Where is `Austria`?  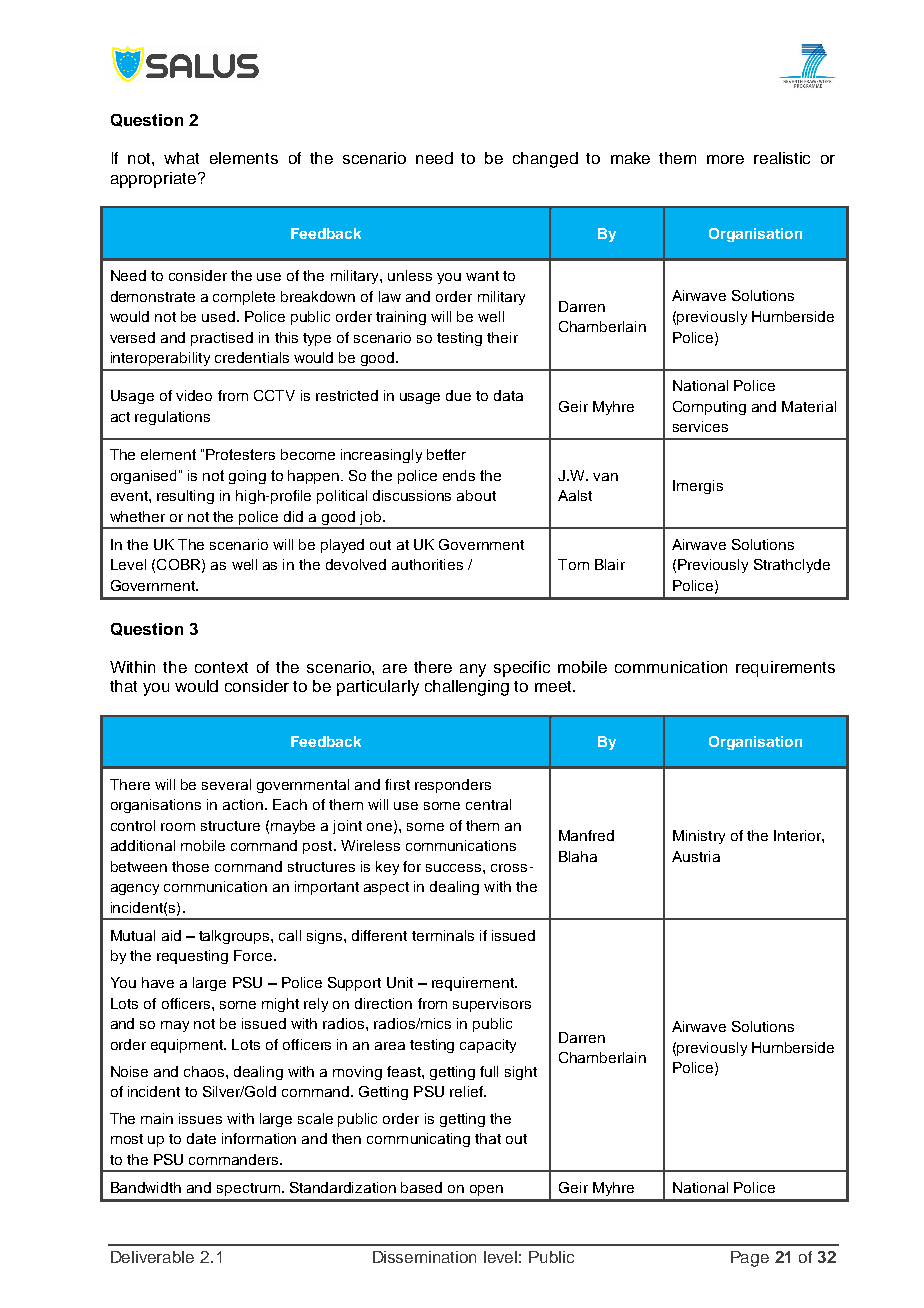 Austria is located at coordinates (696, 856).
